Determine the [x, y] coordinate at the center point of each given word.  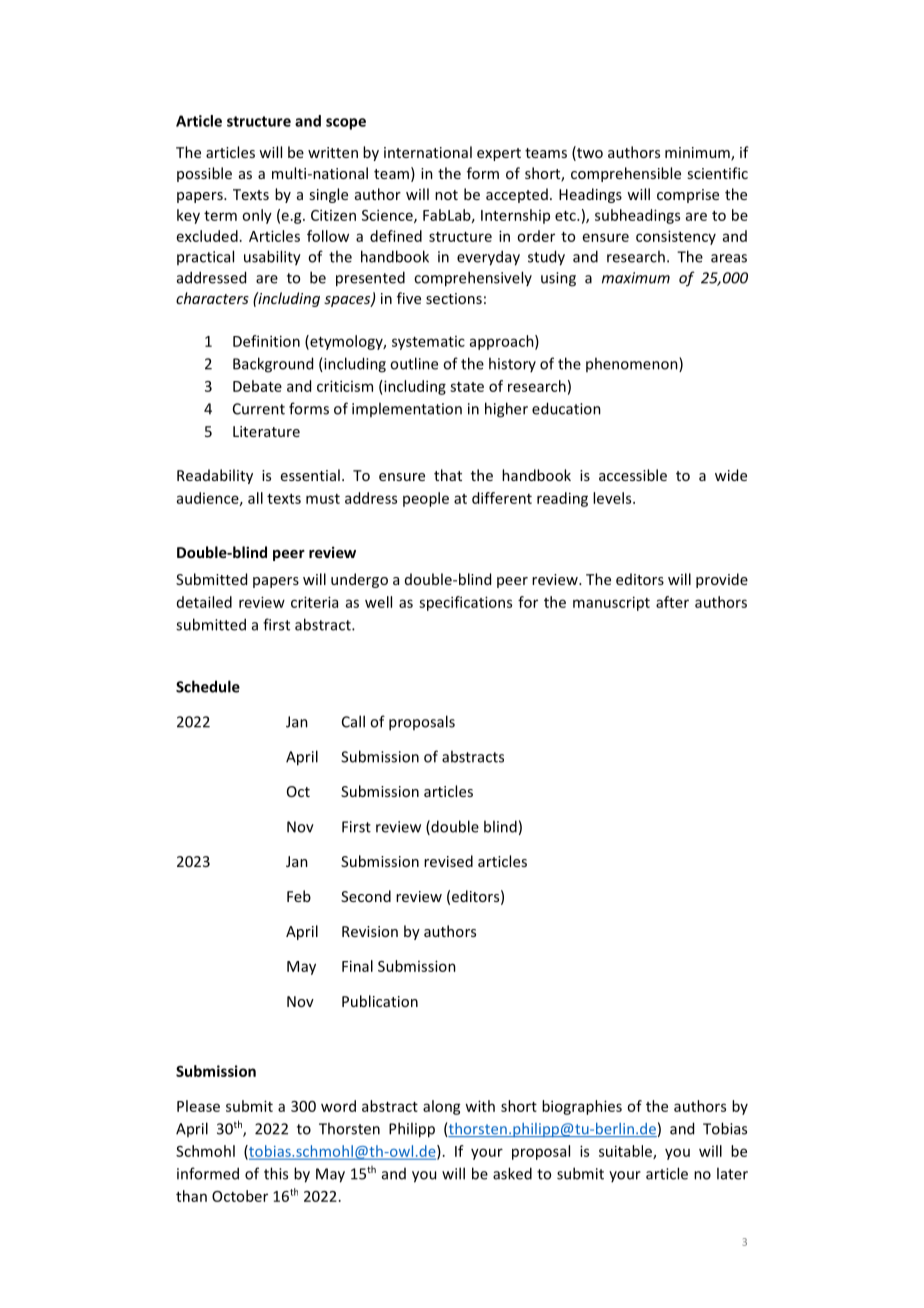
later [732, 1173]
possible [204, 174]
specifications [465, 603]
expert [499, 154]
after [672, 602]
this [276, 1173]
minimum [698, 154]
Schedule [208, 686]
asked [512, 1173]
